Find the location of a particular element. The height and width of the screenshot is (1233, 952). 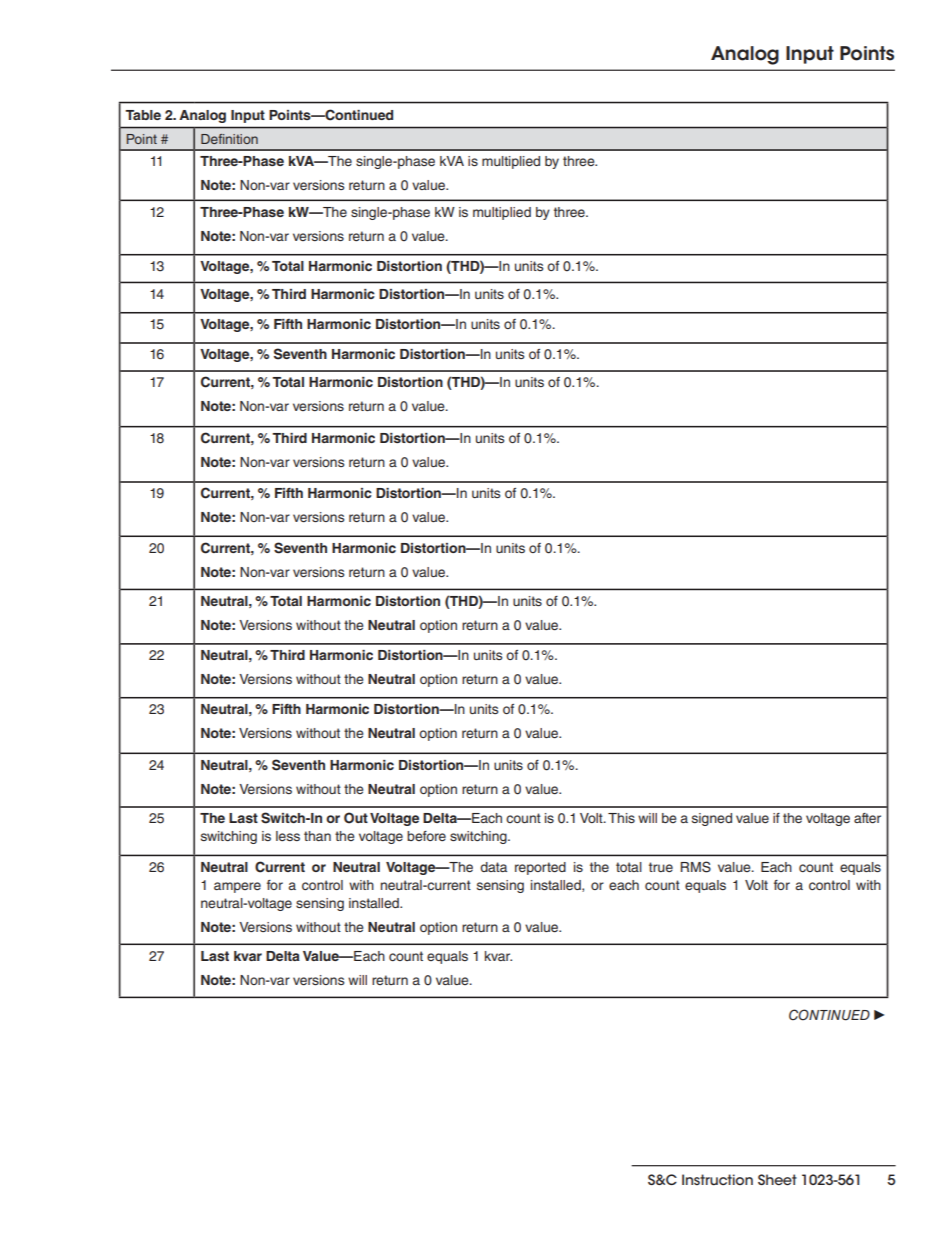

Table is located at coordinates (143, 115).
